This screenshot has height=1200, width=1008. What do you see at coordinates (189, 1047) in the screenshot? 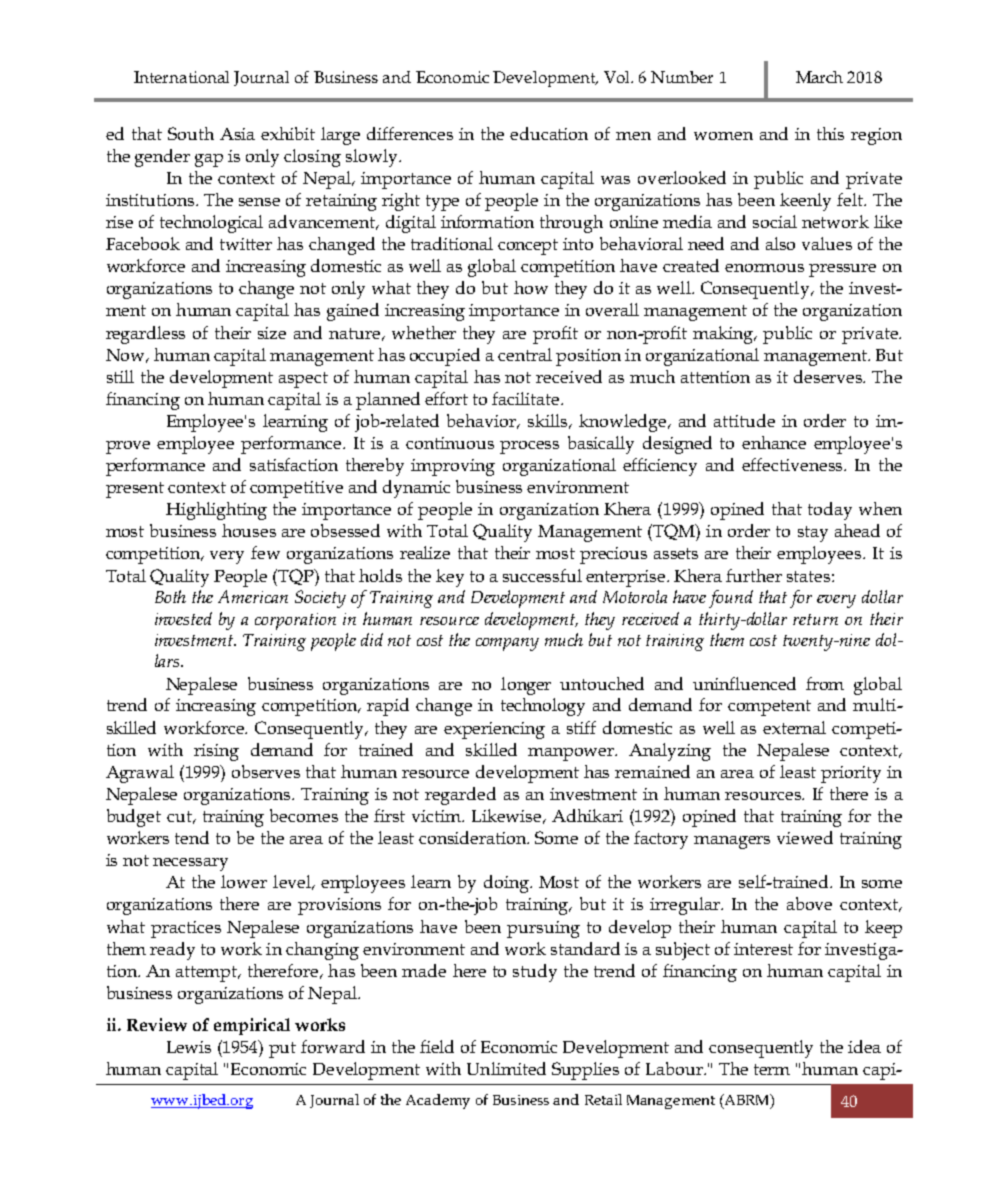
I see `Lewis` at bounding box center [189, 1047].
